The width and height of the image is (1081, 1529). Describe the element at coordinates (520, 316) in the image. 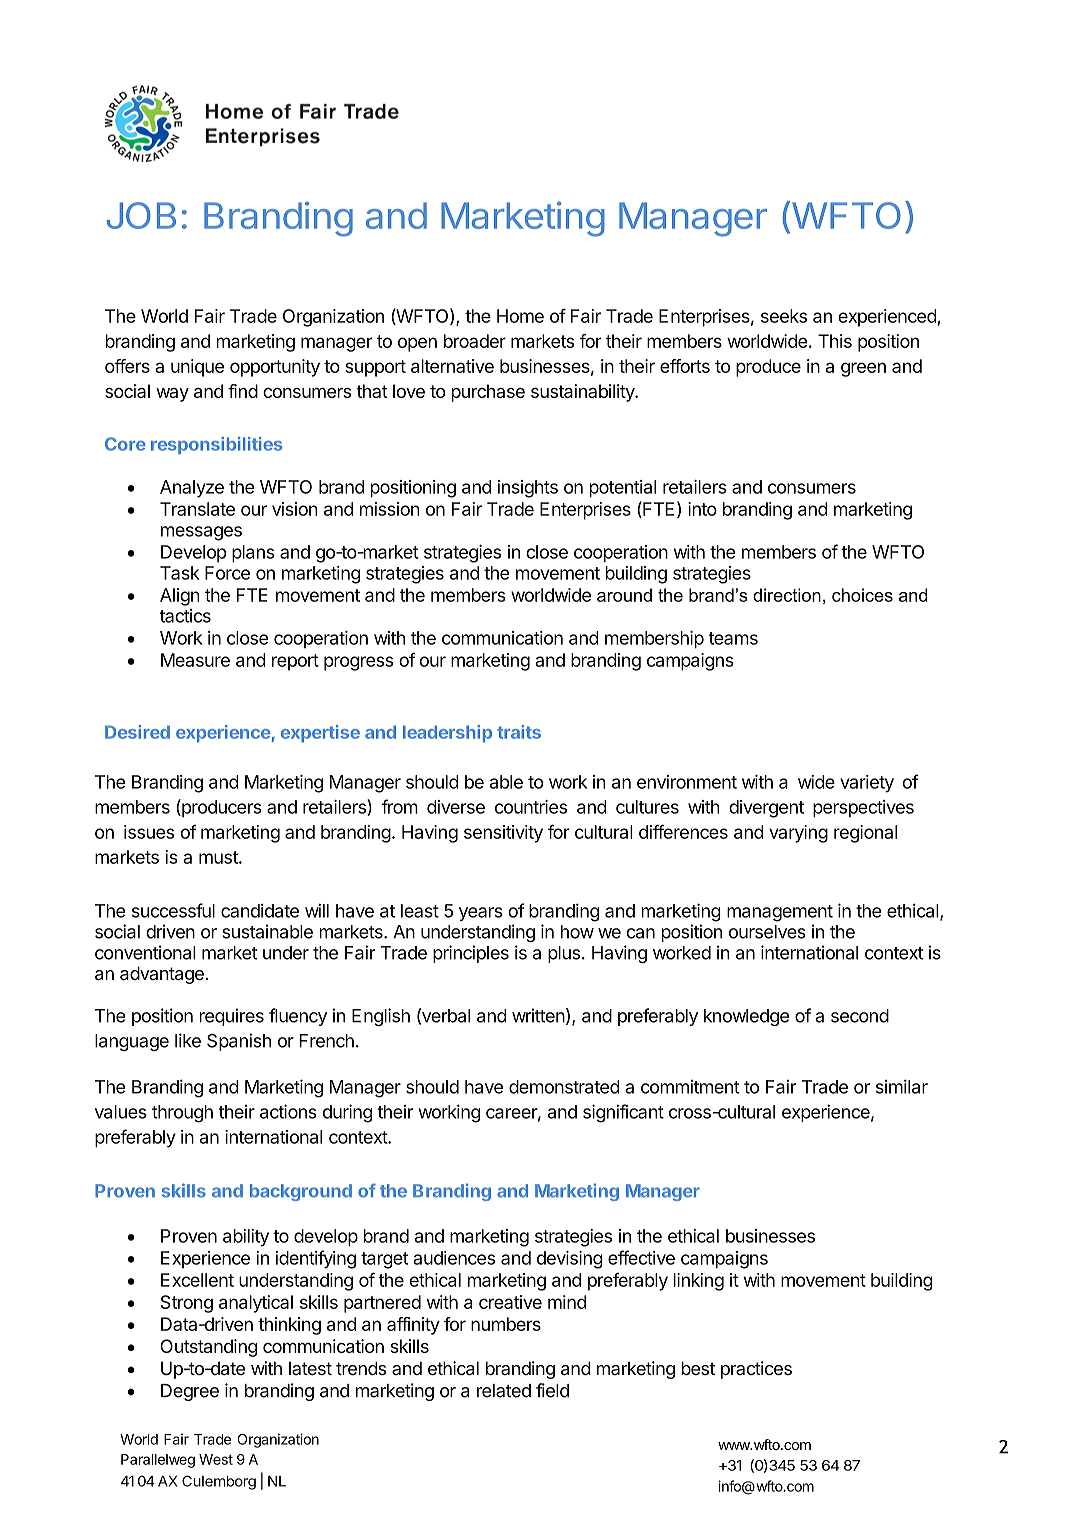

I see `Home` at that location.
